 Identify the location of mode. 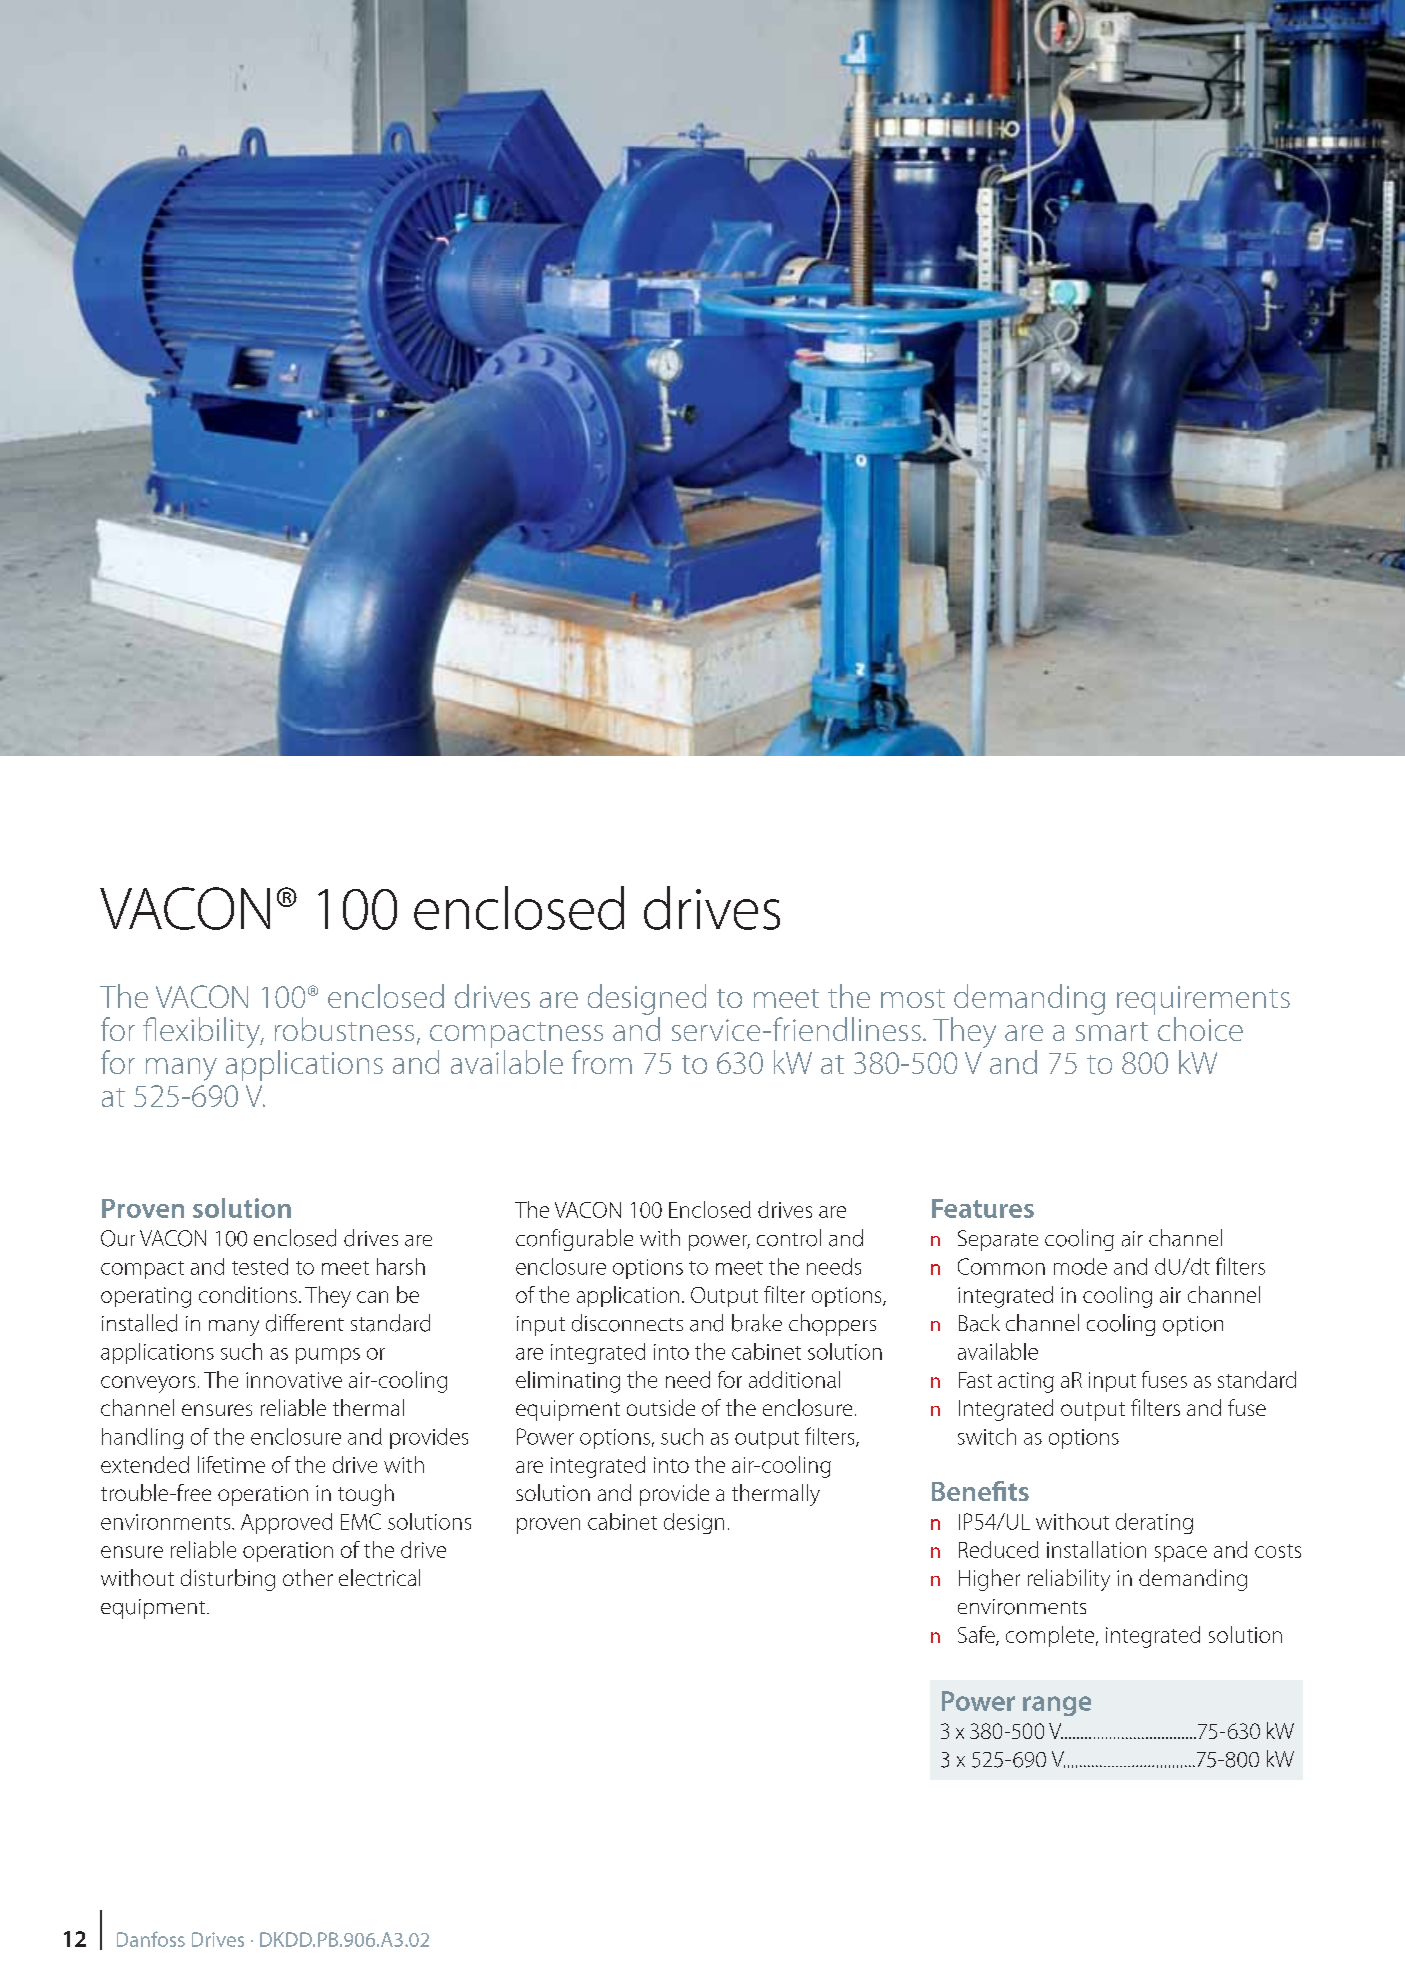
(1080, 1266).
